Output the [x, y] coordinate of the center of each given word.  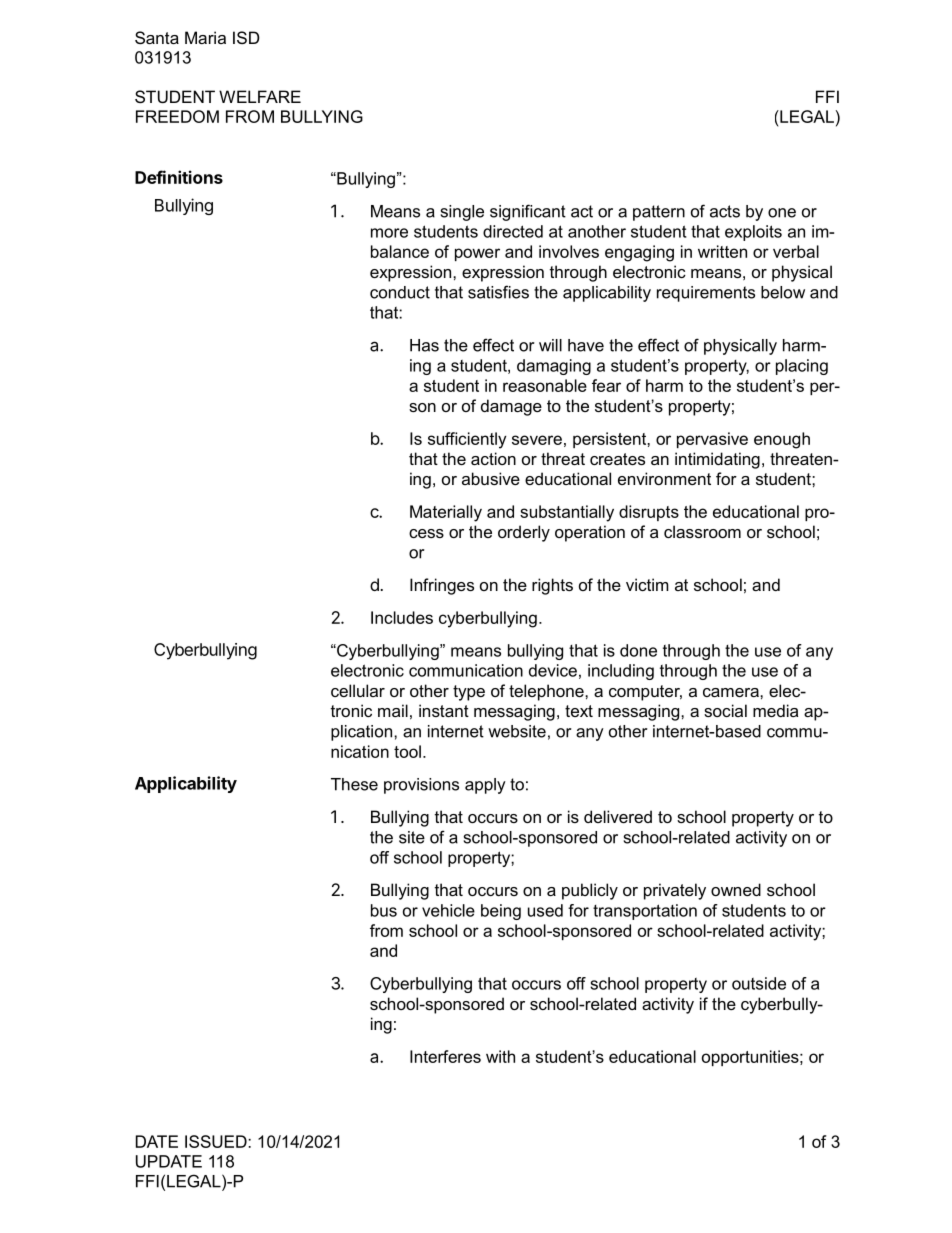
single [462, 213]
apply [485, 786]
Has [424, 345]
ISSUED [217, 1141]
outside [759, 983]
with [500, 1056]
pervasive [712, 440]
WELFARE [260, 96]
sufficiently [467, 440]
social [725, 710]
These [354, 784]
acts [725, 211]
